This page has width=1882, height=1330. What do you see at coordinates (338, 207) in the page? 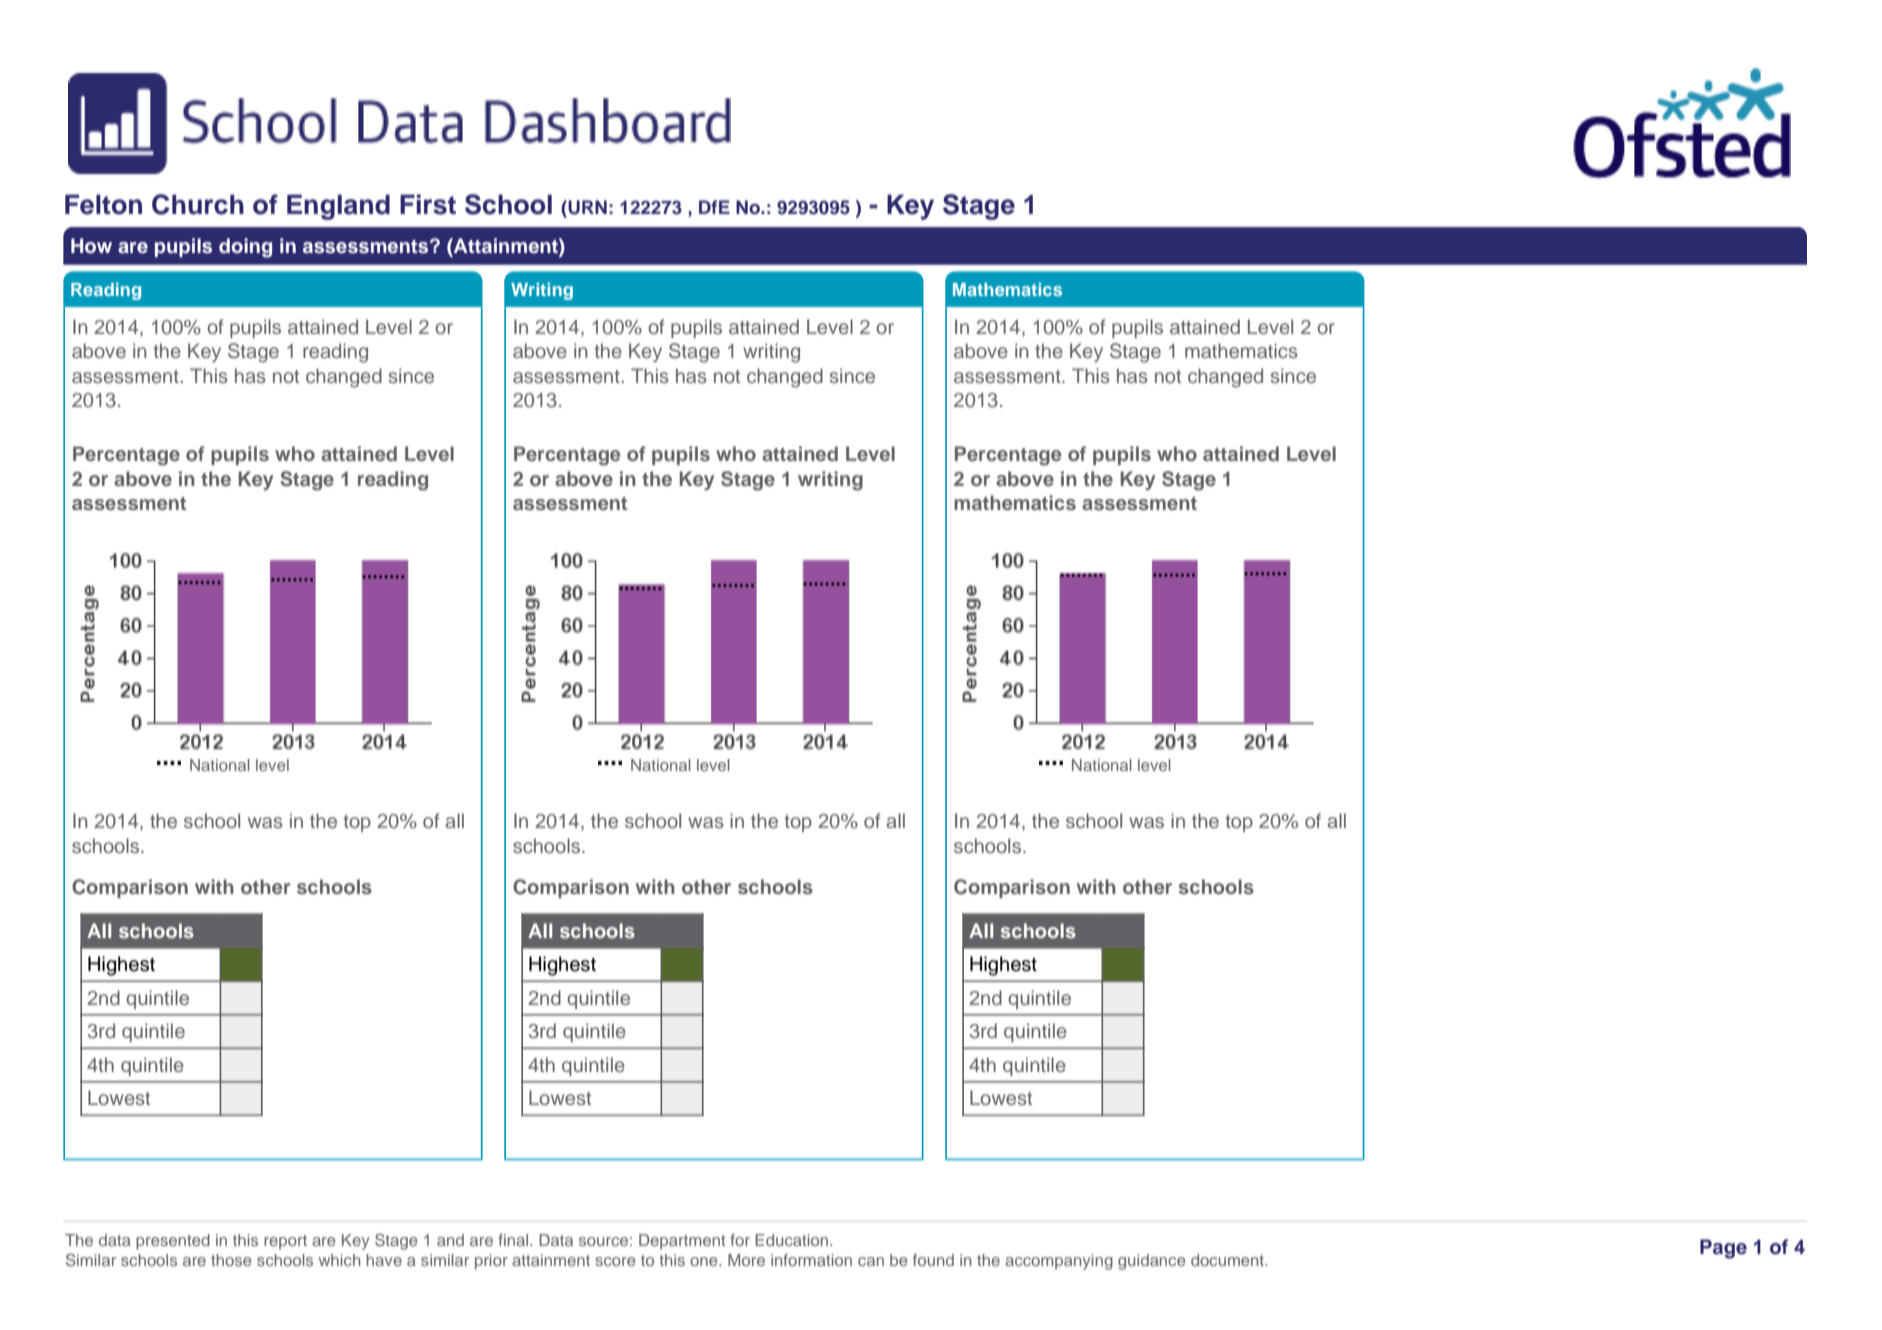
I see `England` at bounding box center [338, 207].
